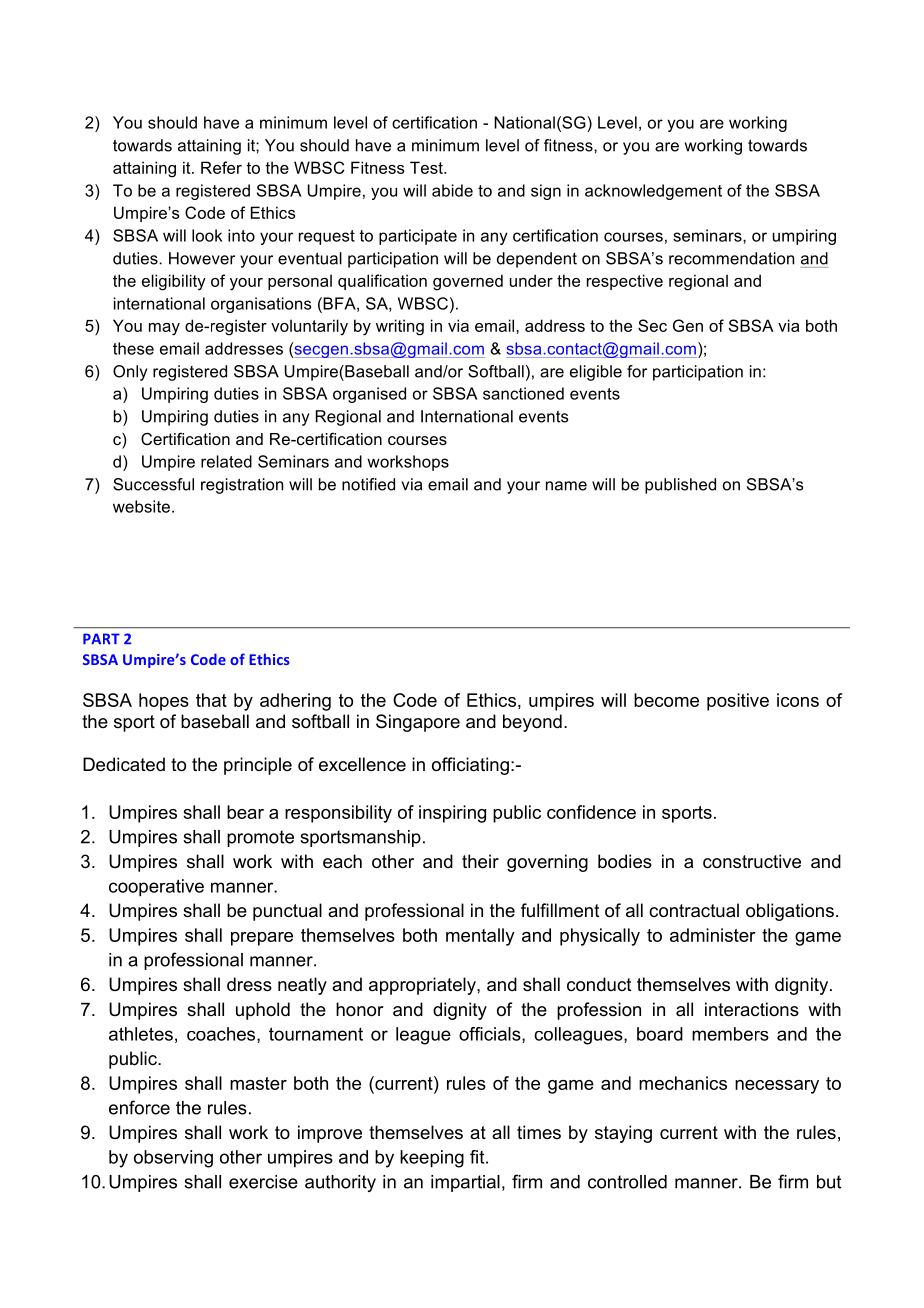  Describe the element at coordinates (221, 167) in the page. I see `Refer` at that location.
